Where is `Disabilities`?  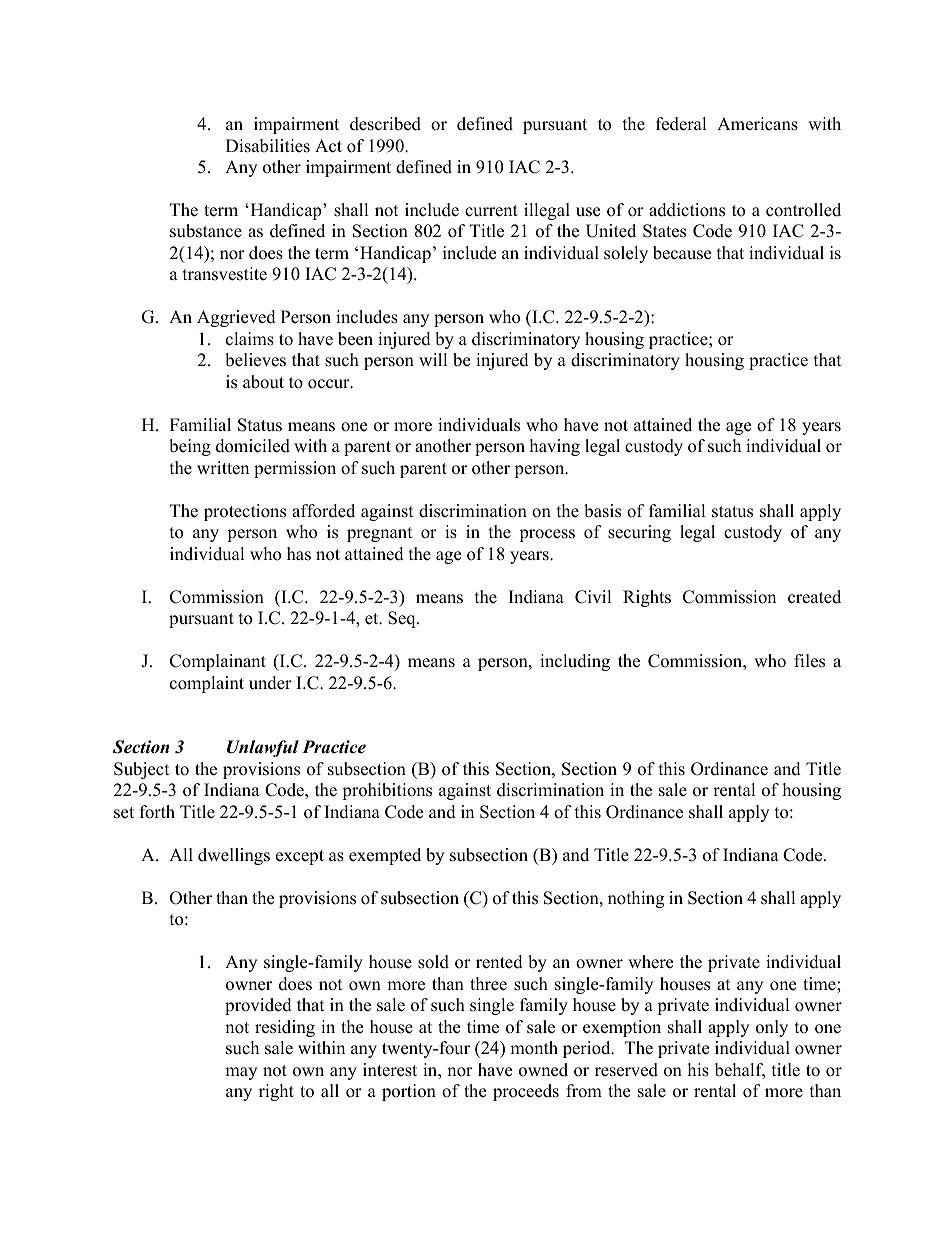 Disabilities is located at coordinates (268, 146).
